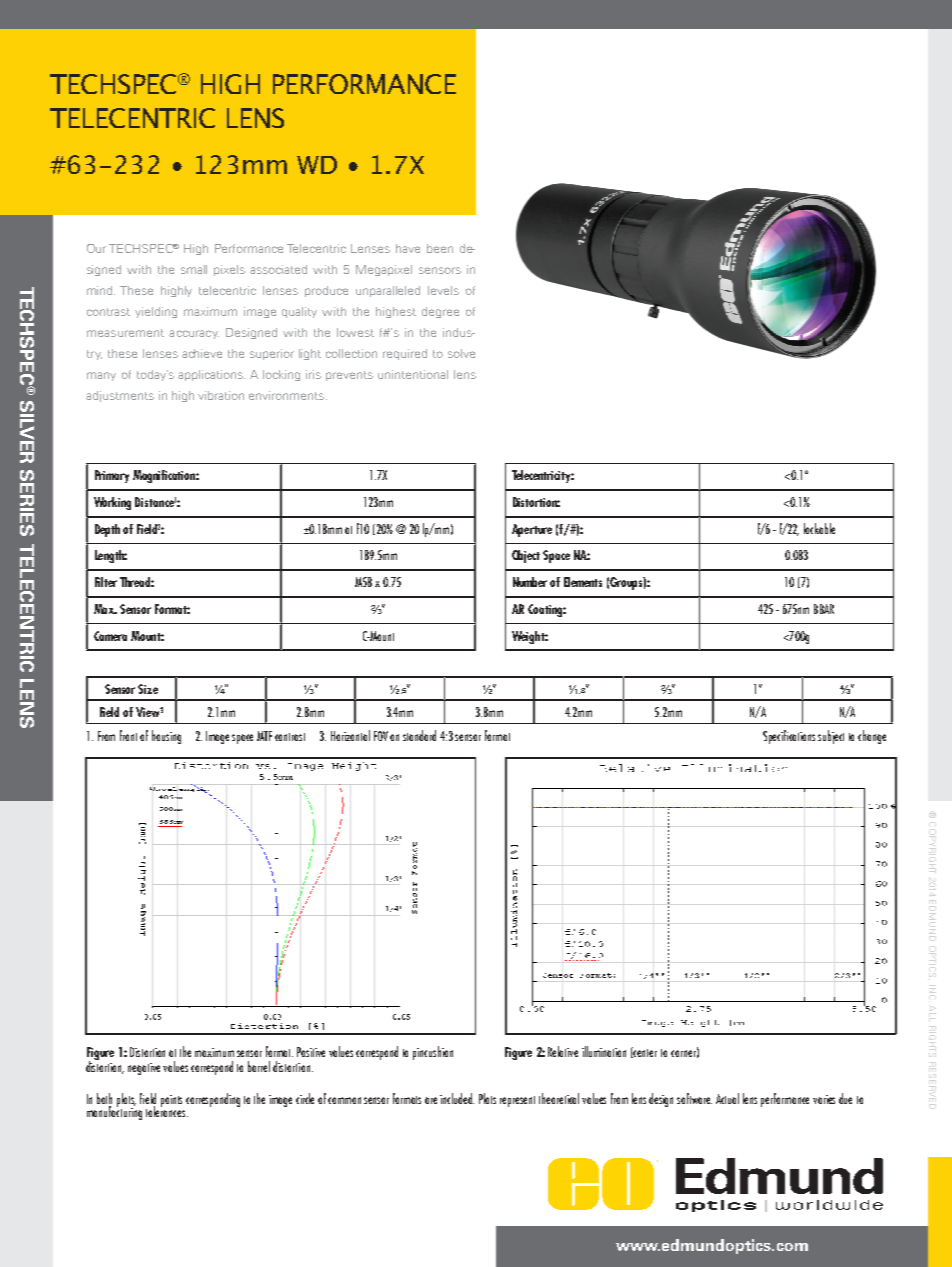 This screenshot has height=1267, width=952. Describe the element at coordinates (194, 269) in the screenshot. I see `small` at that location.
